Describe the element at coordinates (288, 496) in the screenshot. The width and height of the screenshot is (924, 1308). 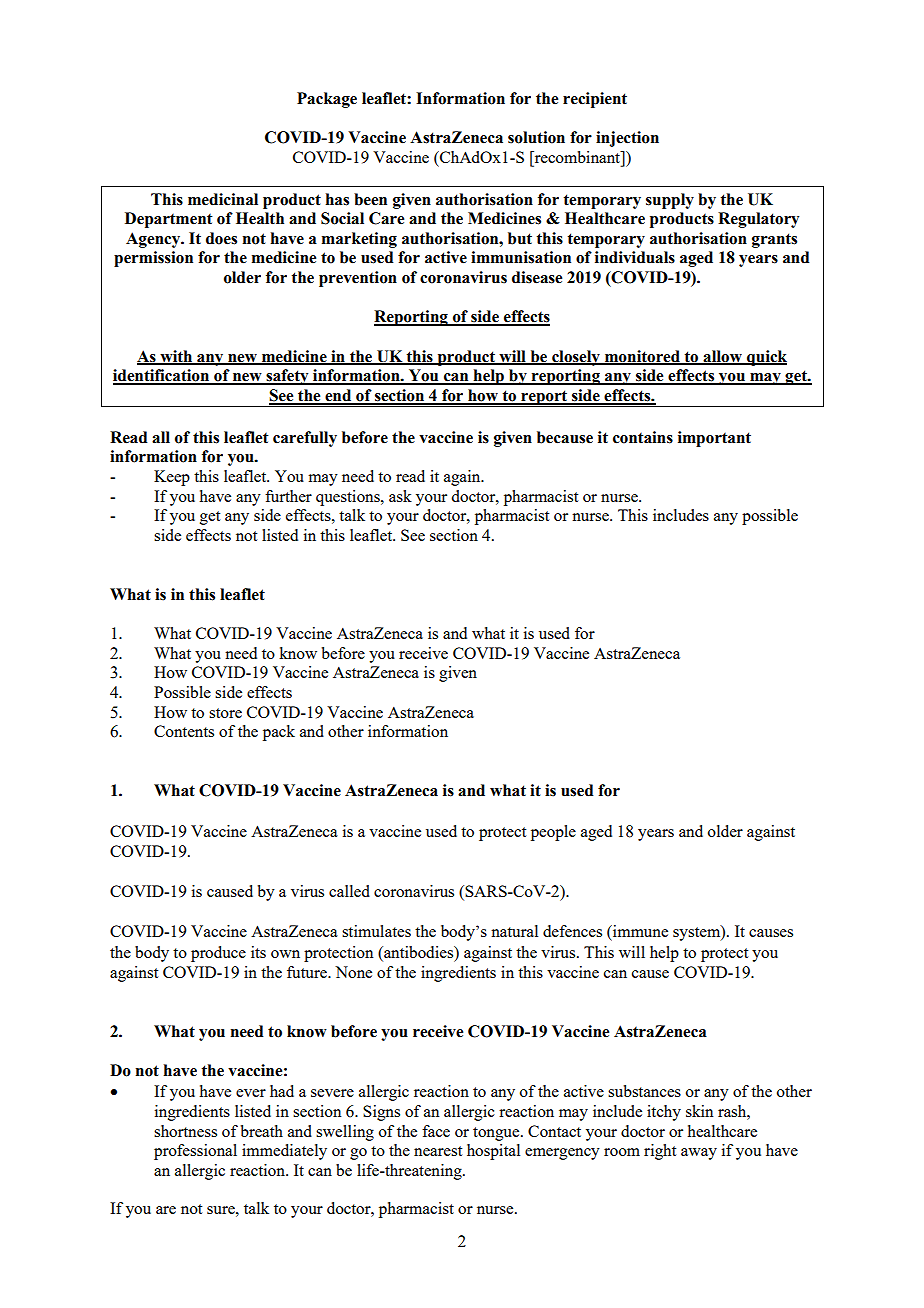
I see `further` at that location.
